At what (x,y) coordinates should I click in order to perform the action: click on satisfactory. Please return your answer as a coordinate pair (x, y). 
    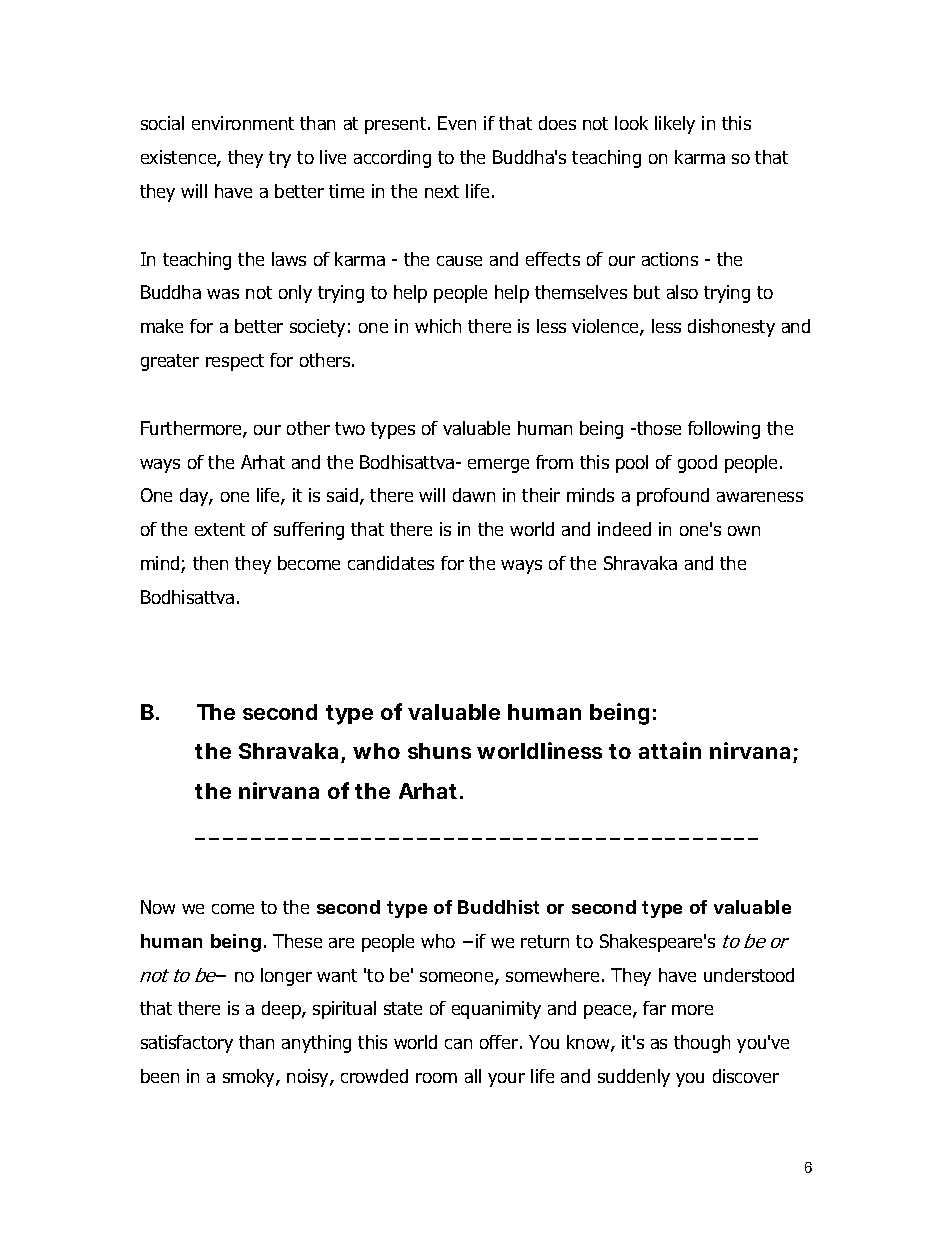
    Looking at the image, I should click on (187, 1044).
